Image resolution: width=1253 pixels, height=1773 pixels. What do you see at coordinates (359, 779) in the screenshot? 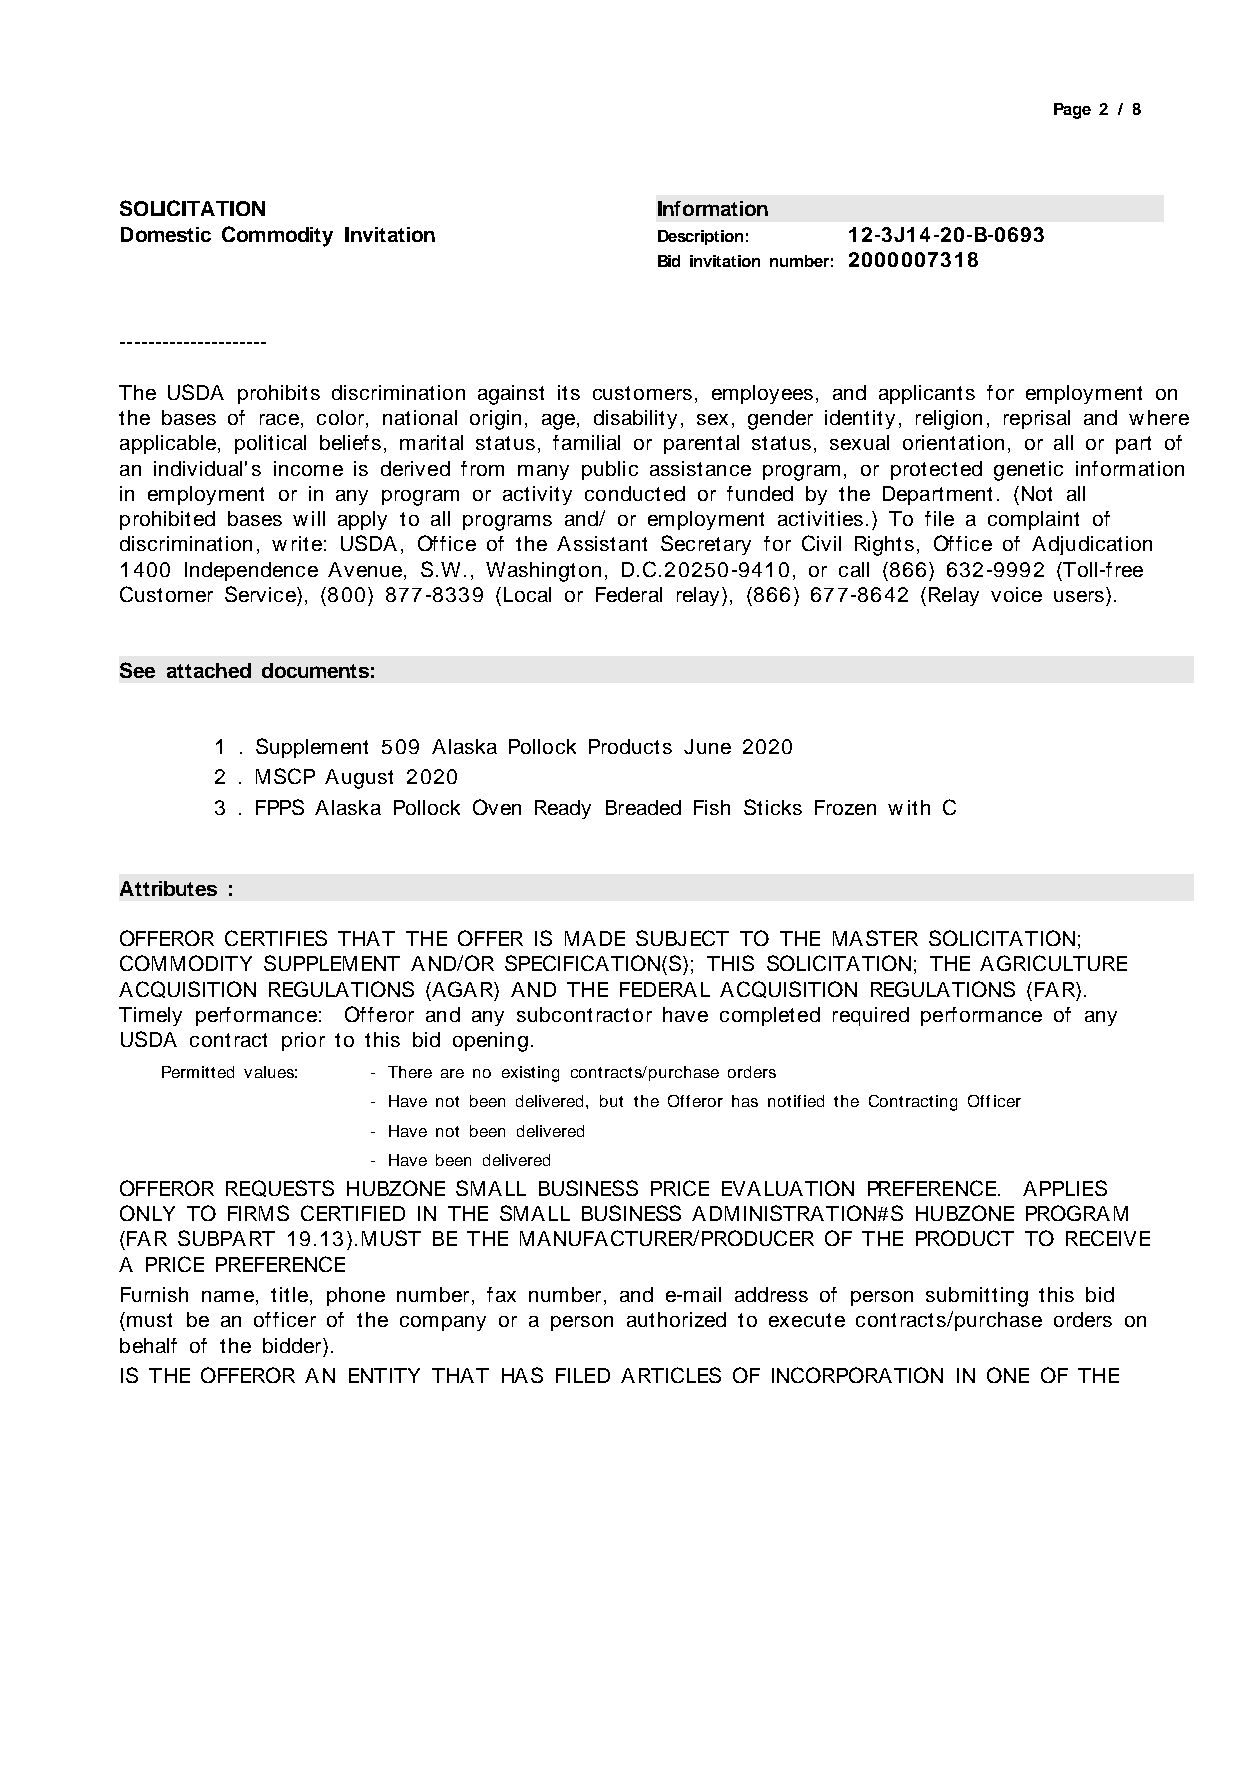
I see `August` at bounding box center [359, 779].
